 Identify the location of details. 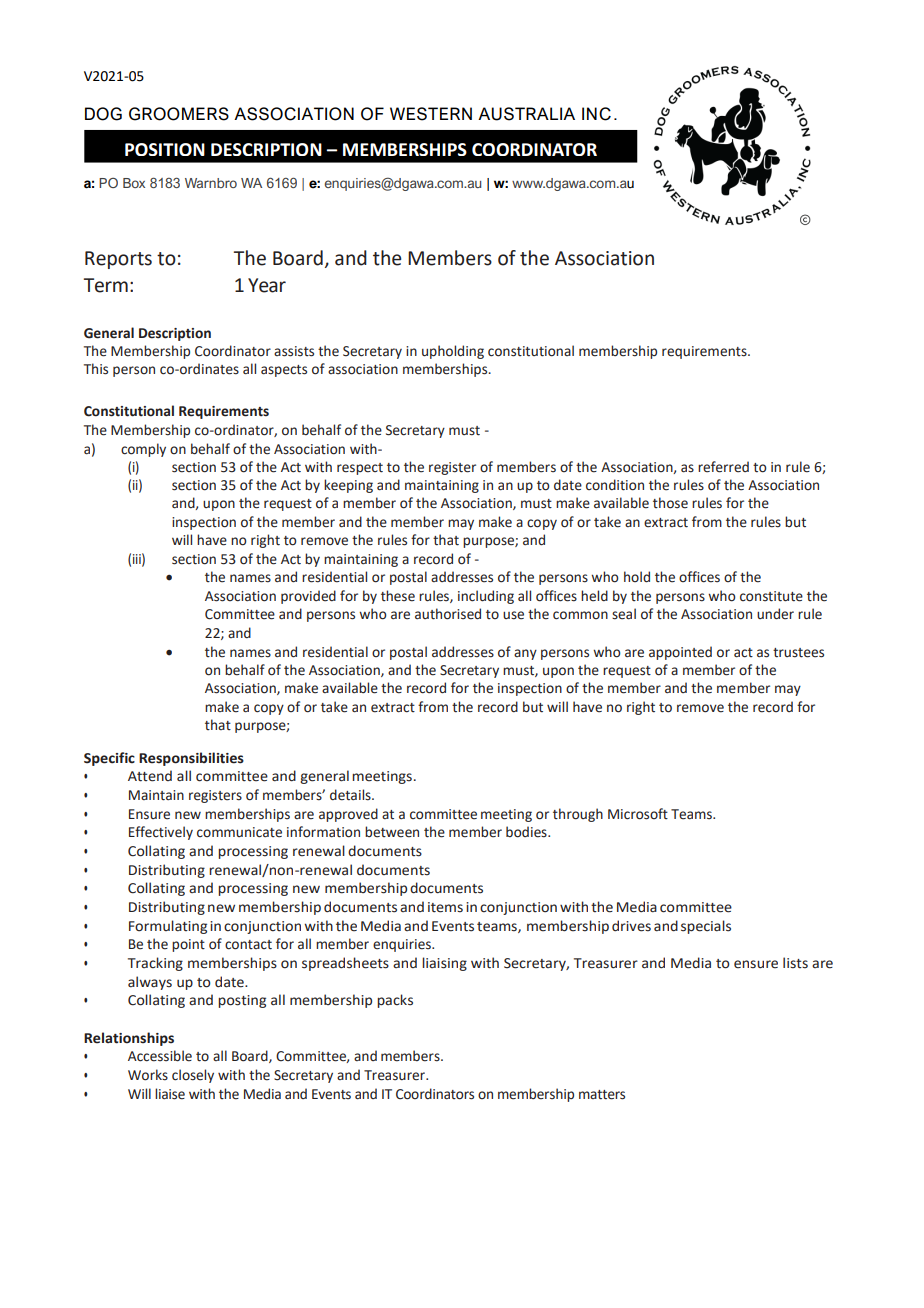
(351, 795).
